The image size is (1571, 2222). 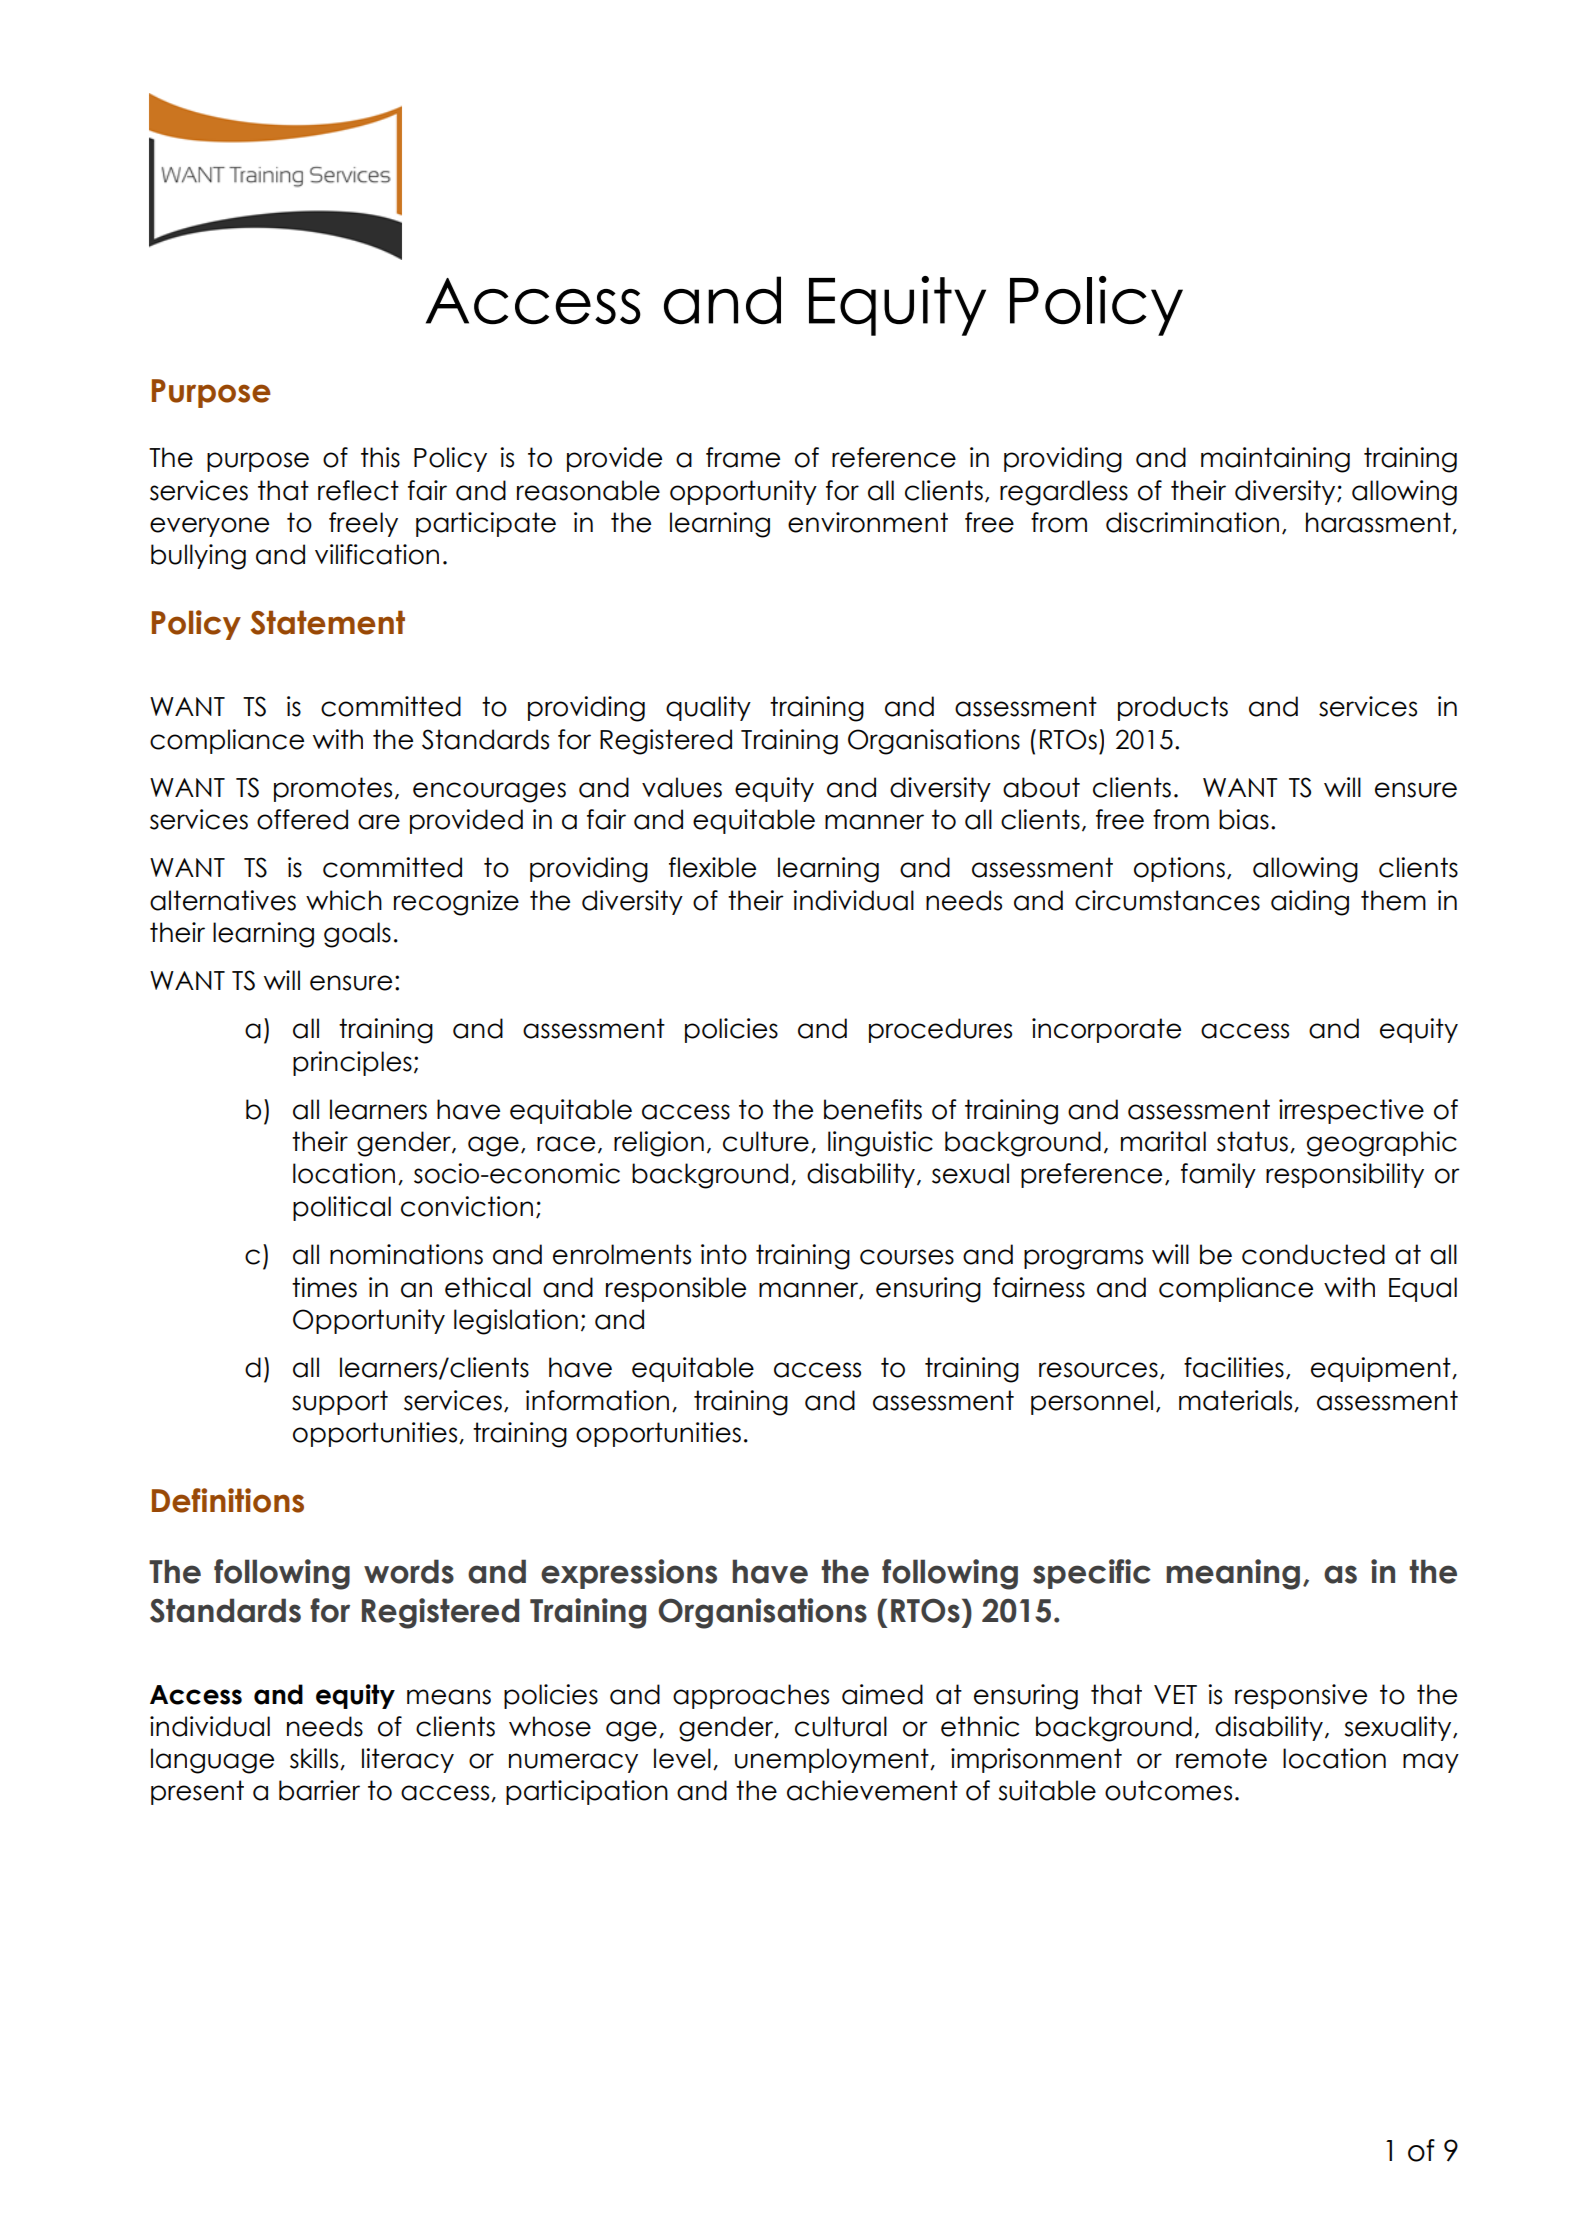 I want to click on aiding, so click(x=1310, y=903).
